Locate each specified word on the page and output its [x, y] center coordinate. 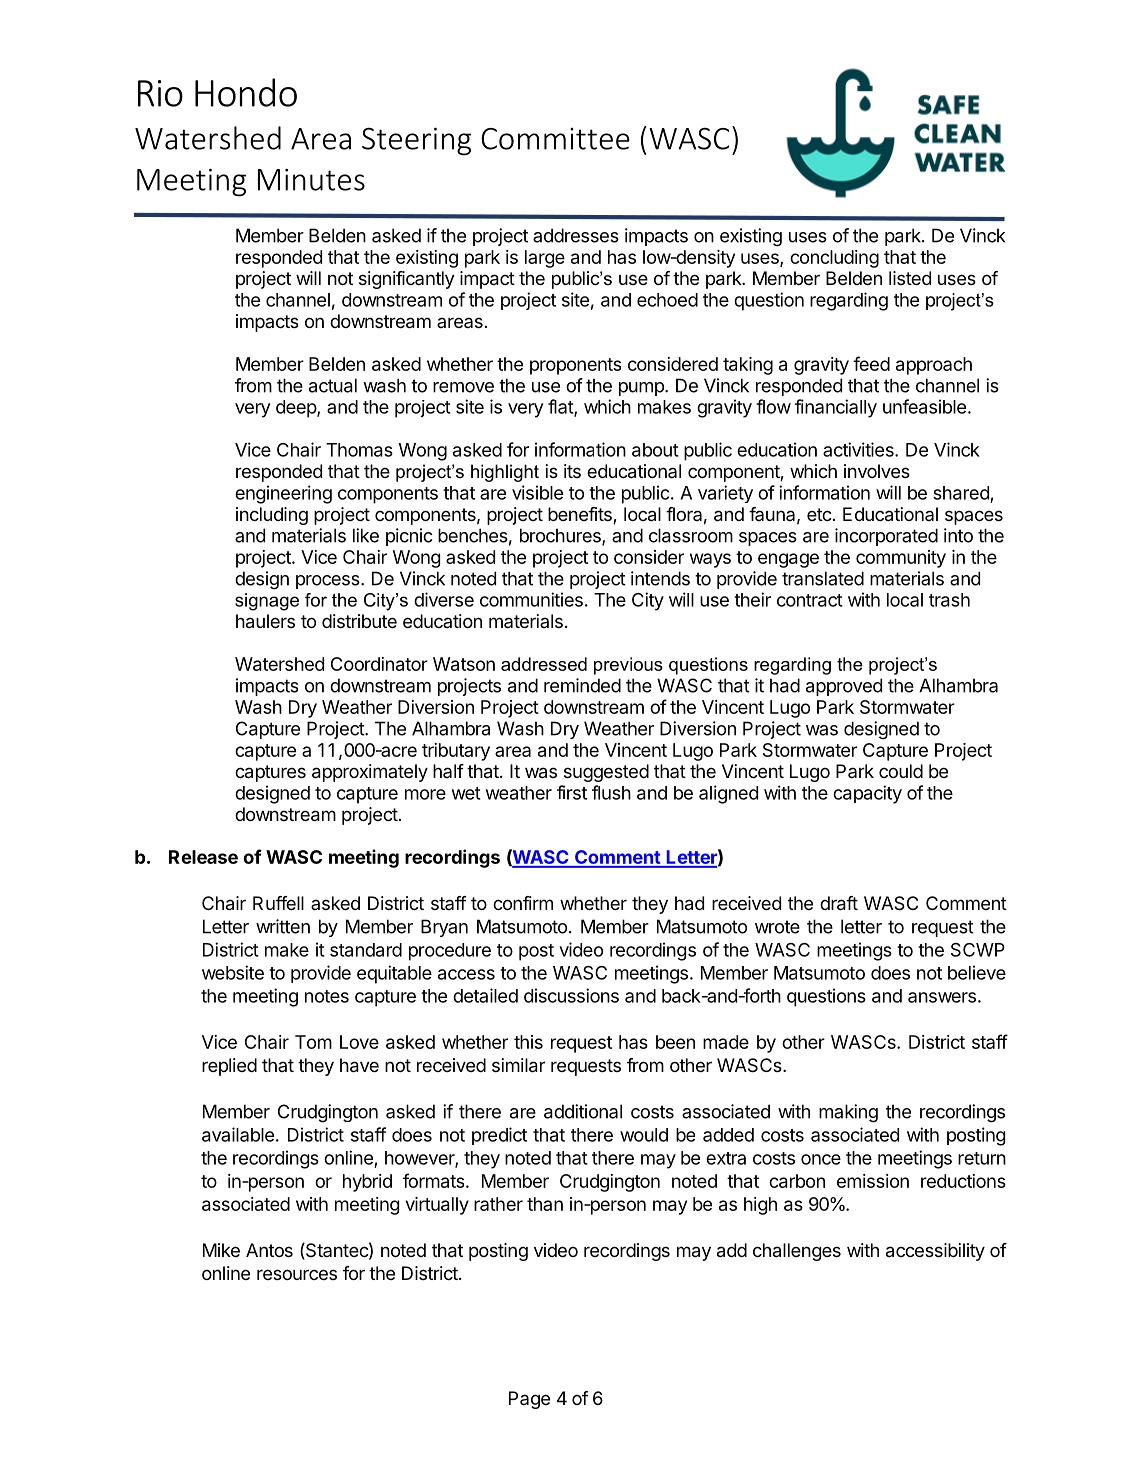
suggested [606, 773]
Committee [555, 139]
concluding [834, 259]
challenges [797, 1252]
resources [297, 1274]
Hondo [246, 92]
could [901, 771]
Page [529, 1400]
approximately [370, 773]
